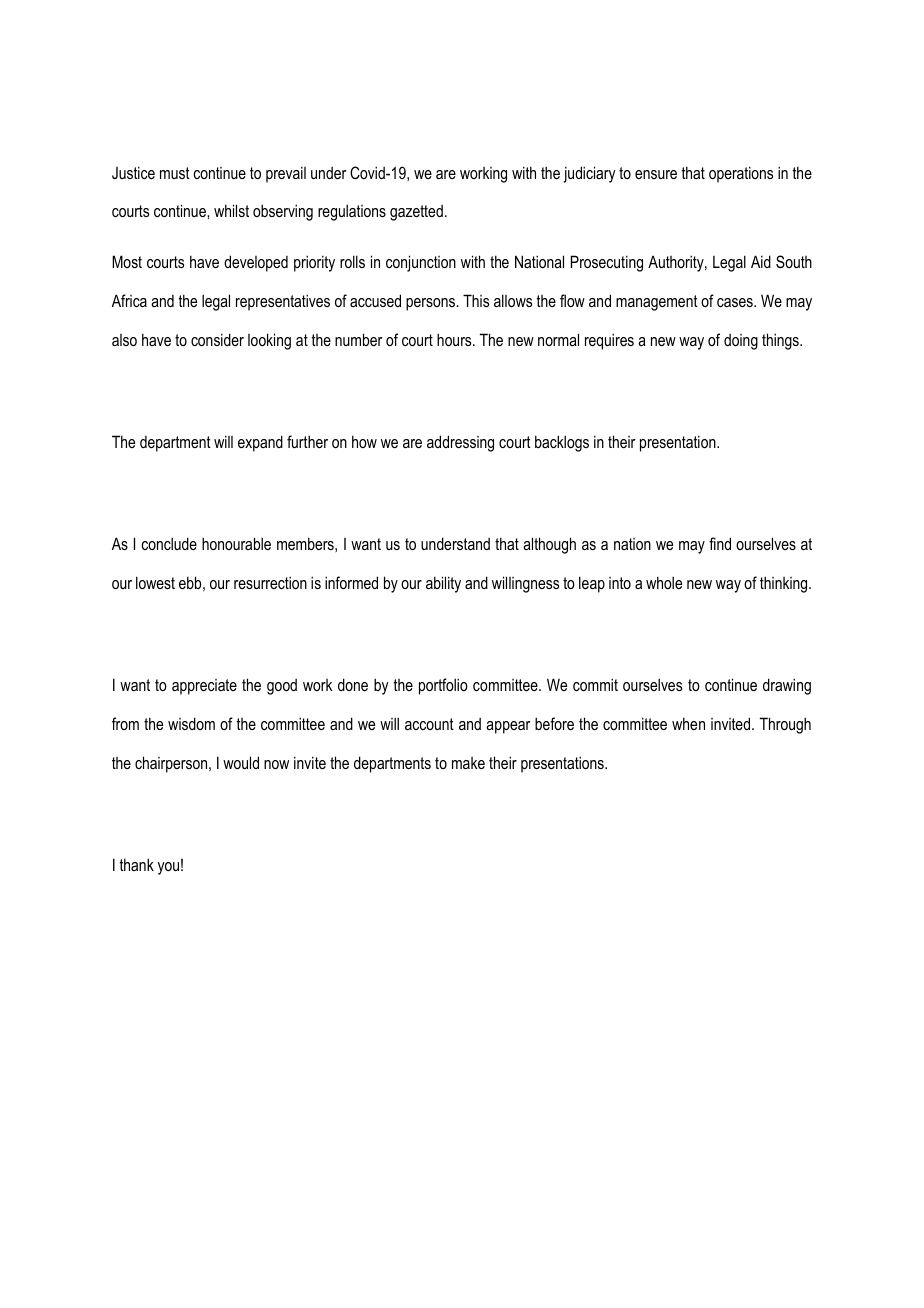 Image resolution: width=924 pixels, height=1308 pixels. Describe the element at coordinates (468, 763) in the screenshot. I see `make` at that location.
